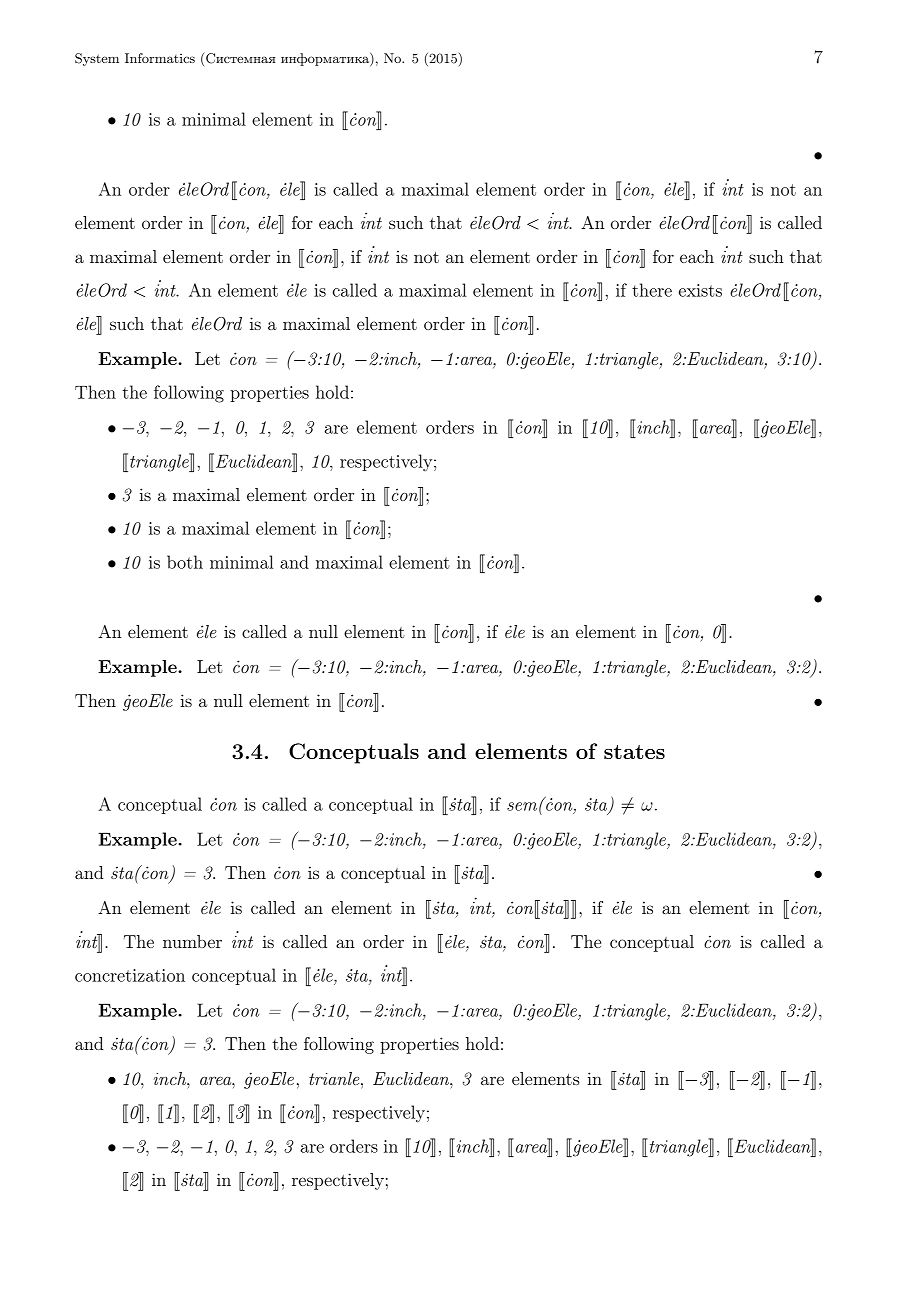  What do you see at coordinates (700, 290) in the screenshot?
I see `exists` at bounding box center [700, 290].
